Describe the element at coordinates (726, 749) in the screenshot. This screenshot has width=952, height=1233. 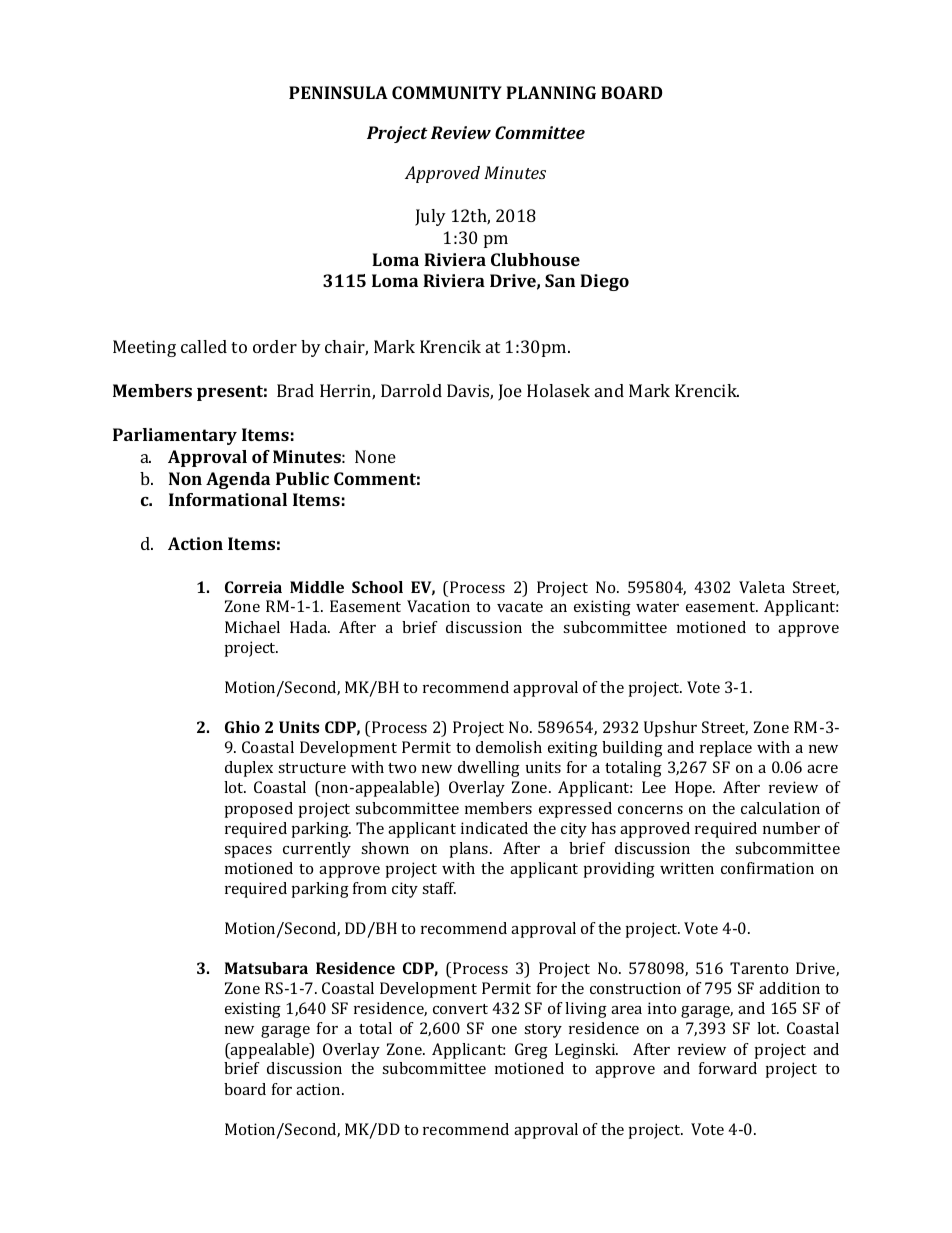
I see `replace` at that location.
